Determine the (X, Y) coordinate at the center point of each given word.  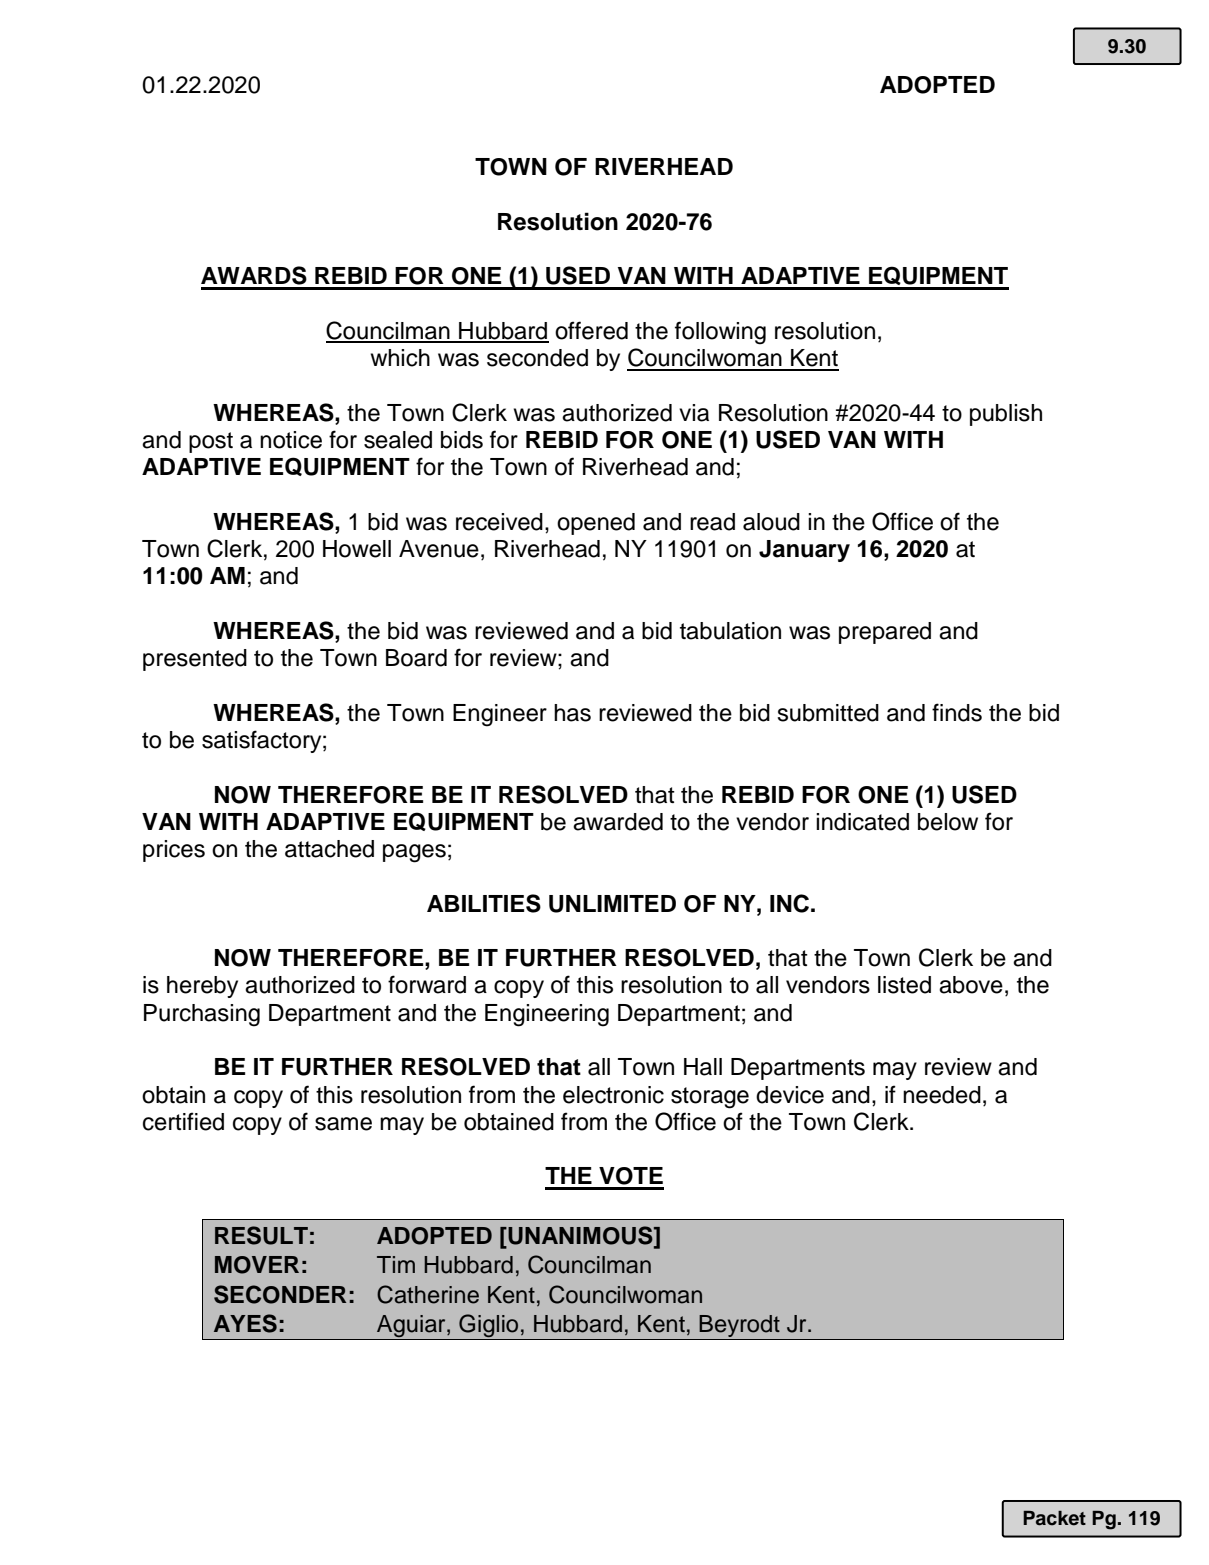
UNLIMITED (612, 904)
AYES (245, 1323)
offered (591, 330)
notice (291, 440)
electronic (613, 1095)
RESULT (261, 1235)
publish (1006, 415)
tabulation (730, 631)
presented (195, 660)
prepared (885, 633)
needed (942, 1095)
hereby (202, 987)
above (971, 985)
